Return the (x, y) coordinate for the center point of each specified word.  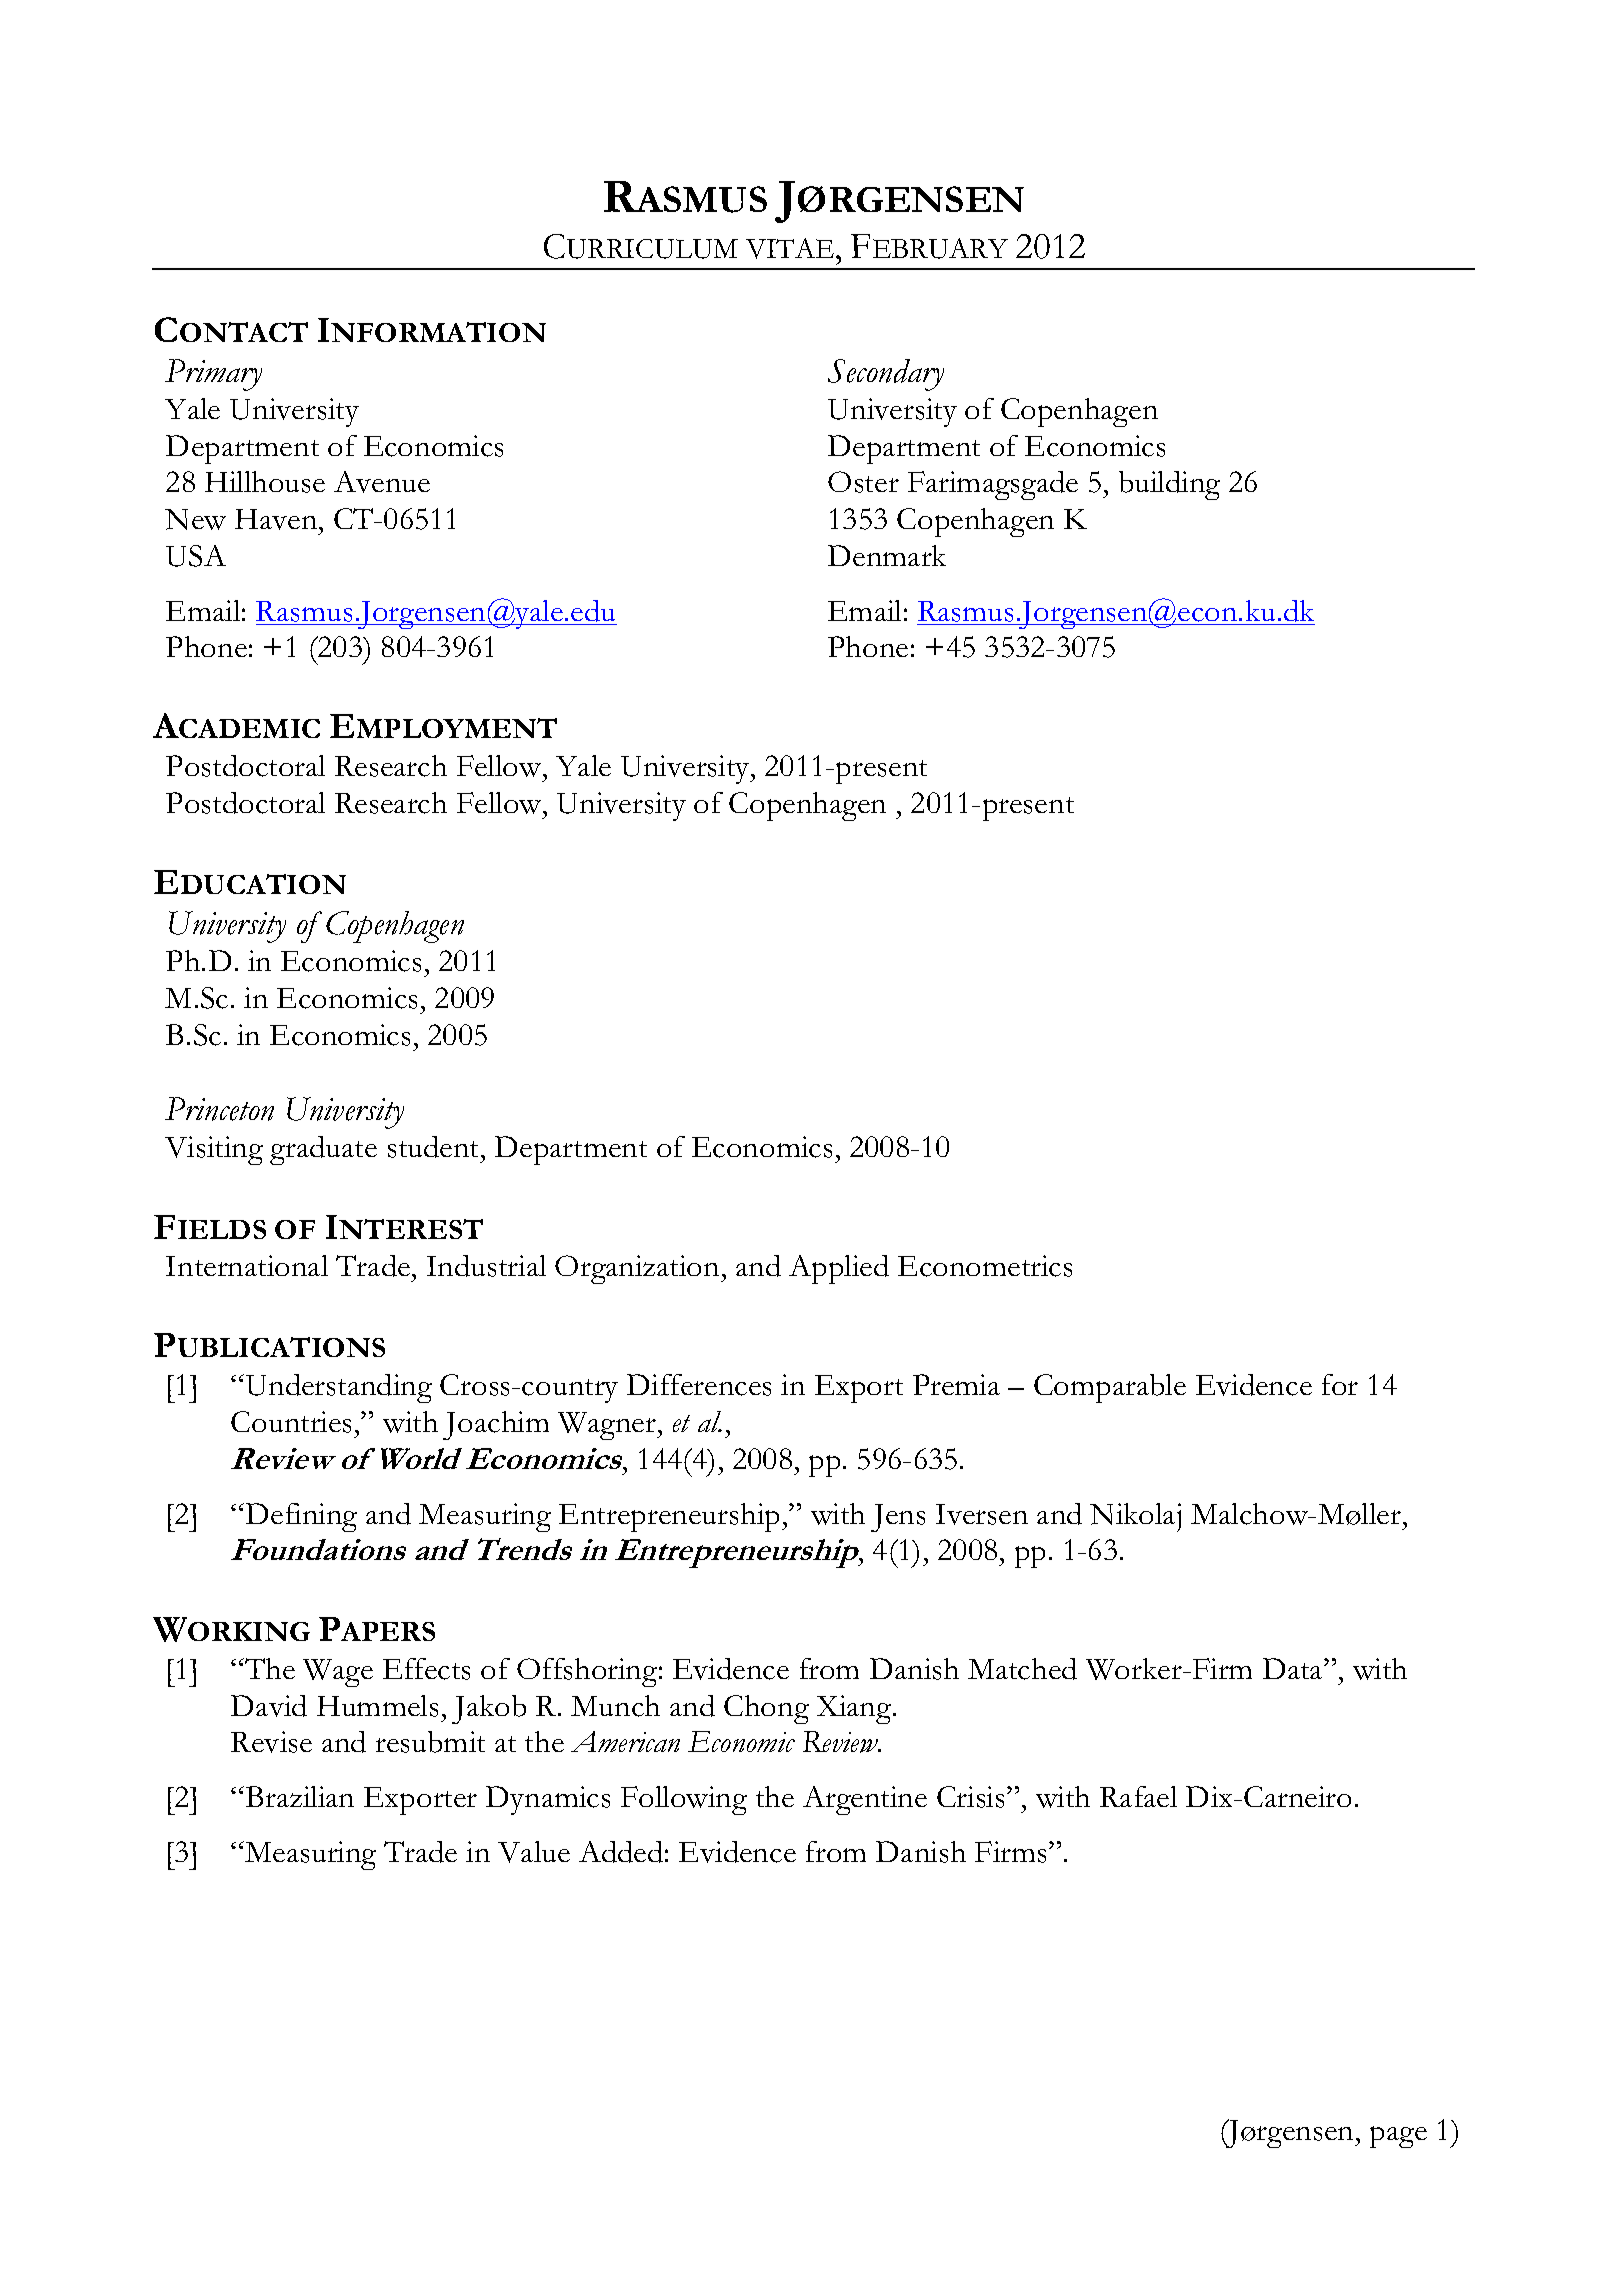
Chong (766, 1709)
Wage (338, 1673)
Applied (839, 1269)
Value (534, 1852)
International (247, 1265)
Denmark (887, 555)
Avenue (382, 482)
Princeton (219, 1109)
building (1169, 485)
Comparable (1110, 1388)
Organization (638, 1269)
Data (1294, 1668)
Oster (863, 482)
